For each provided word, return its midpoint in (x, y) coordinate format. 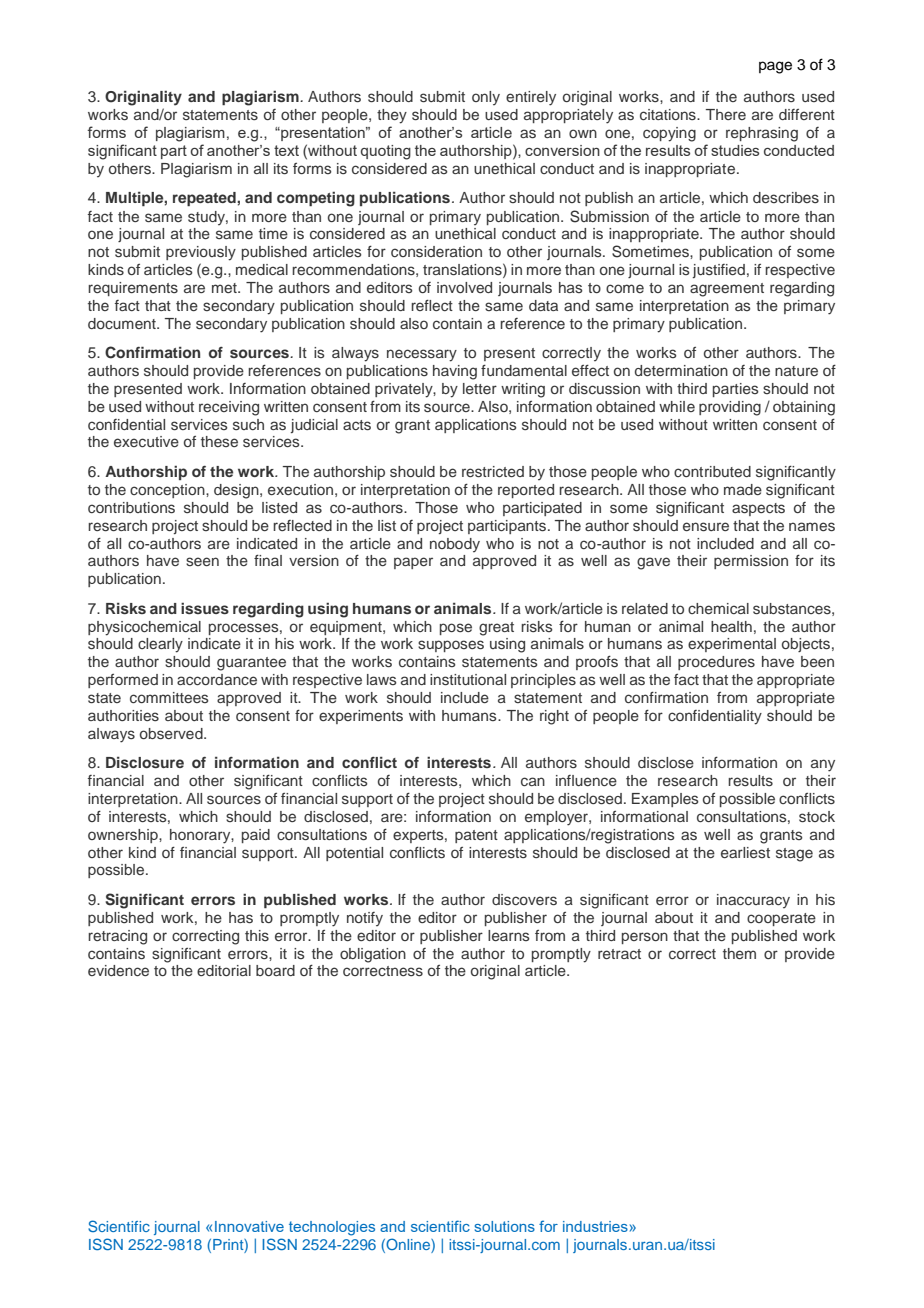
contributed (712, 471)
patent (476, 836)
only (486, 98)
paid (256, 836)
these (219, 441)
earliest (745, 852)
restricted (493, 472)
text (286, 150)
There (726, 114)
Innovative (249, 1226)
